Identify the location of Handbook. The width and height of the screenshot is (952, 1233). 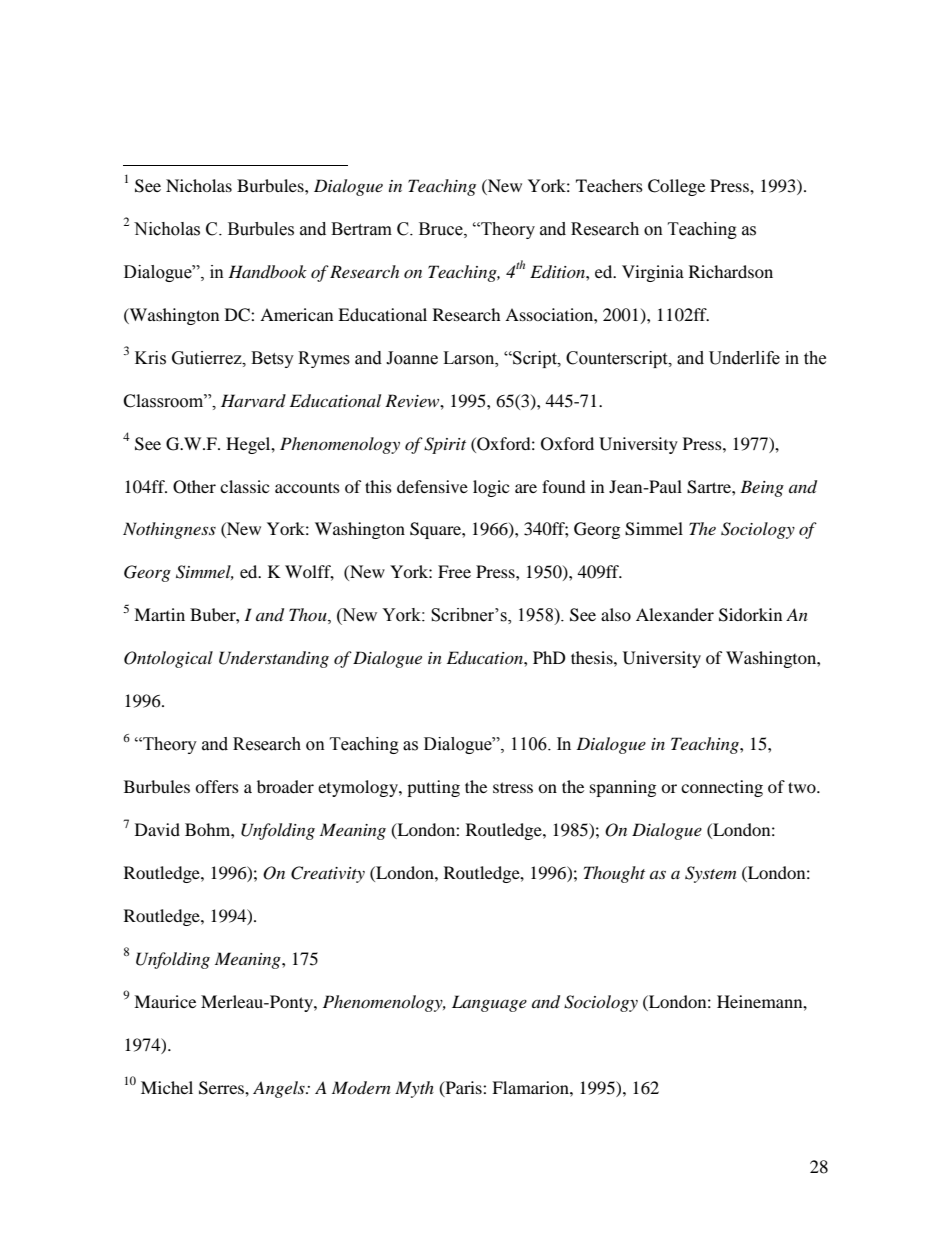
(267, 271).
